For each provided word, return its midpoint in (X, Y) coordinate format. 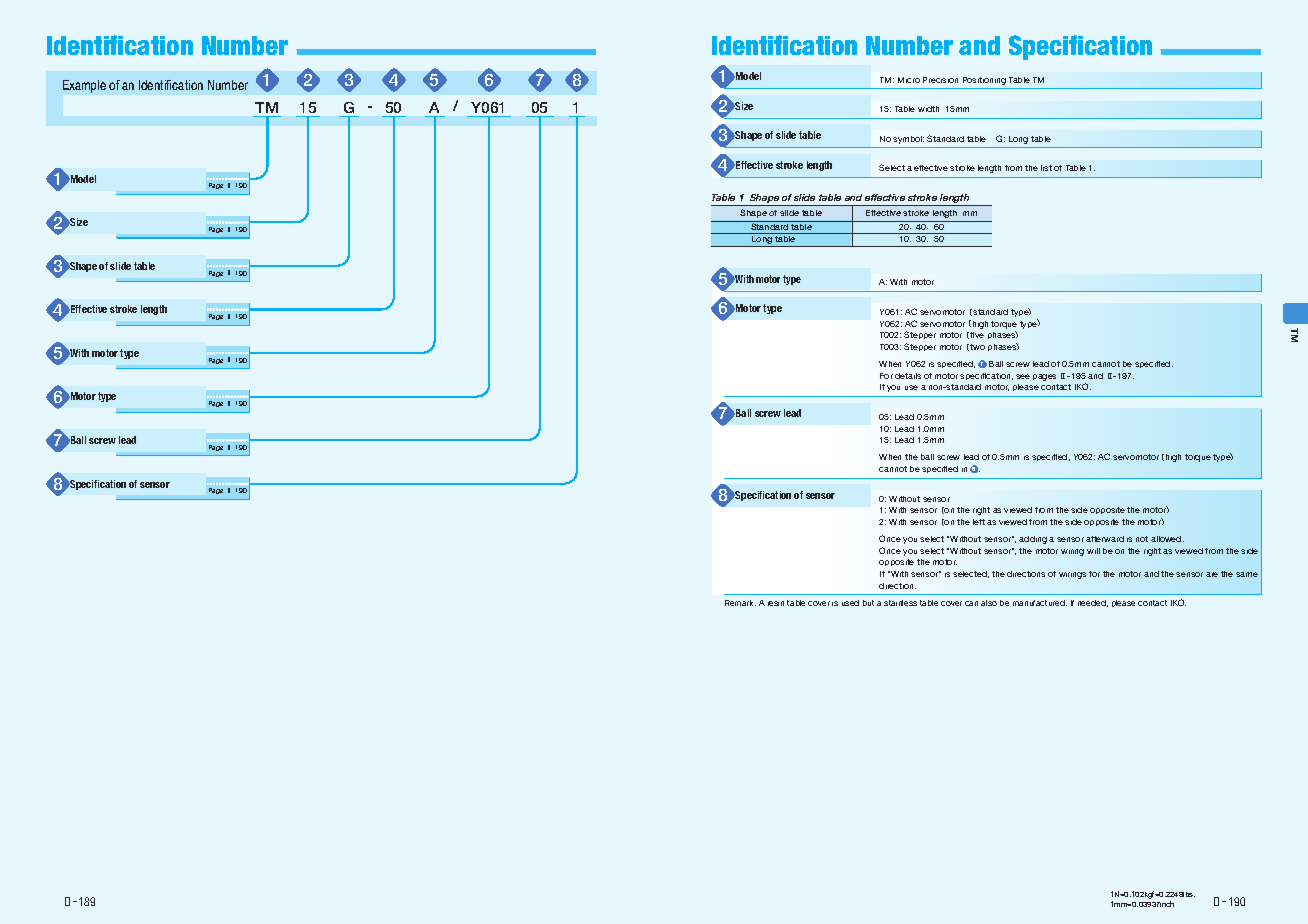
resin (776, 603)
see (1023, 376)
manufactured (1040, 603)
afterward (1105, 539)
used (850, 603)
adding (1033, 540)
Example (84, 86)
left (979, 522)
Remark (740, 603)
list (1046, 168)
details (908, 376)
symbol (908, 140)
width (928, 109)
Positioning (984, 81)
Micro (909, 80)
